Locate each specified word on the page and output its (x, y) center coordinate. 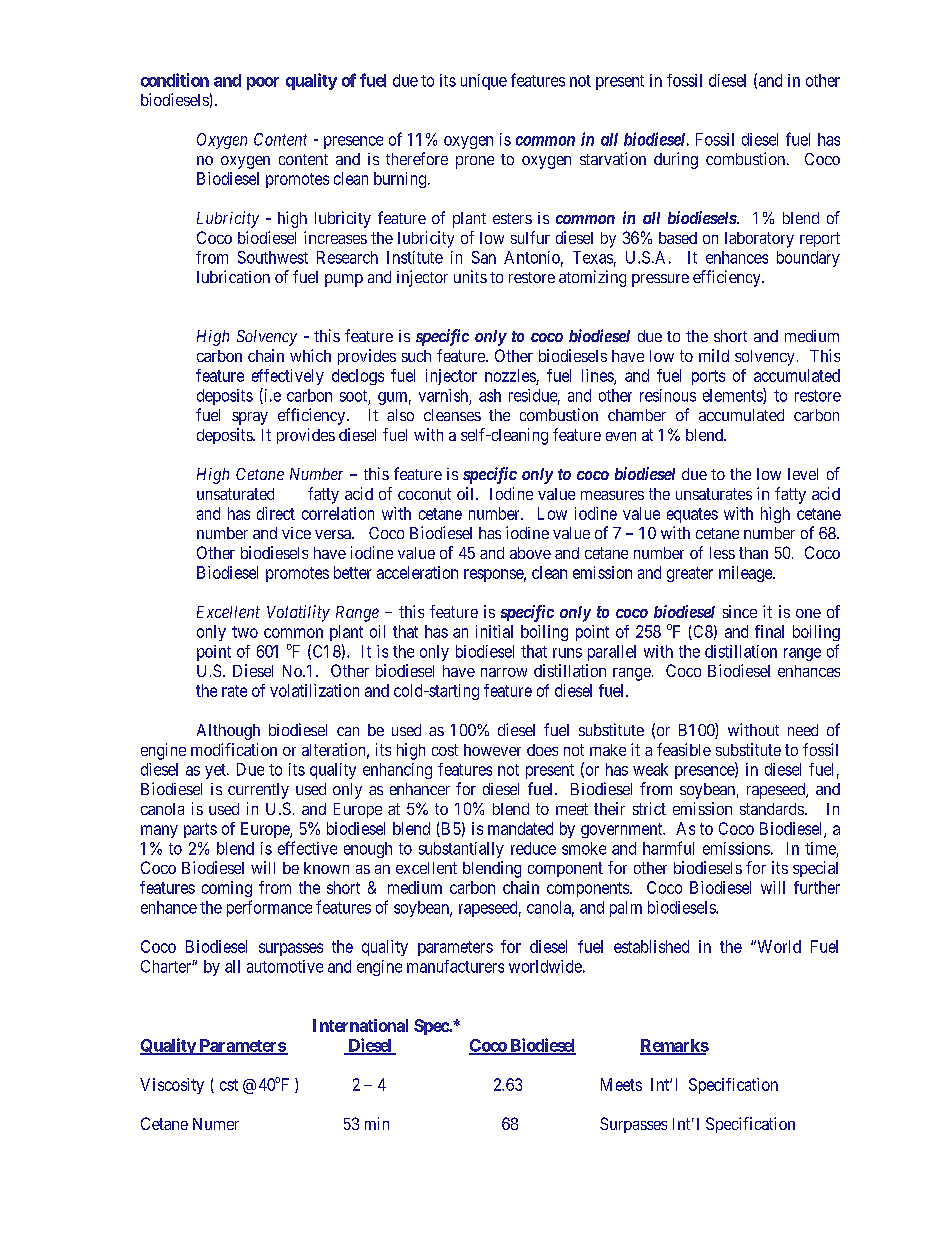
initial (494, 631)
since (740, 611)
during (676, 160)
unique (484, 82)
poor (263, 83)
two (245, 632)
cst (229, 1085)
